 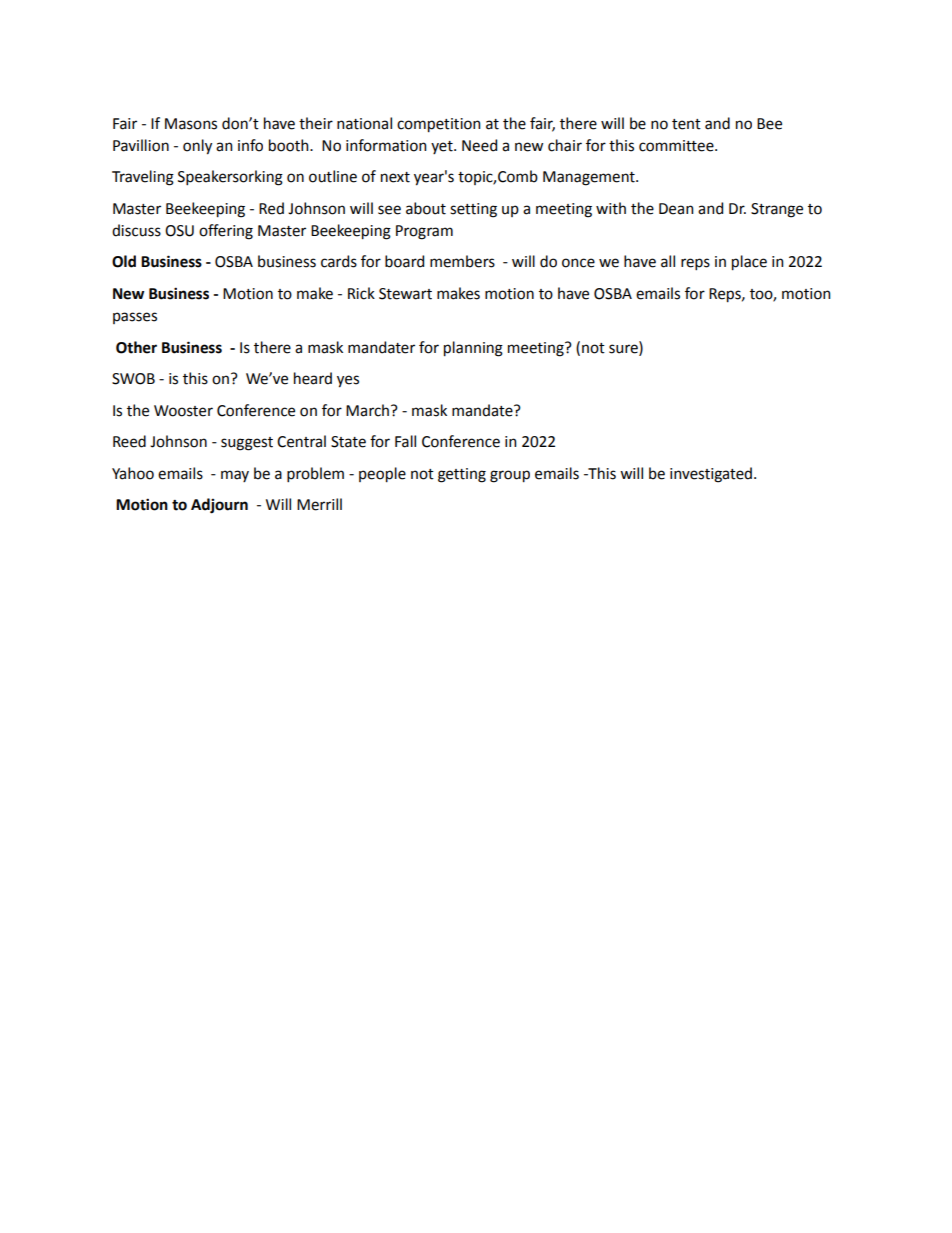 What do you see at coordinates (686, 124) in the page?
I see `tent` at bounding box center [686, 124].
